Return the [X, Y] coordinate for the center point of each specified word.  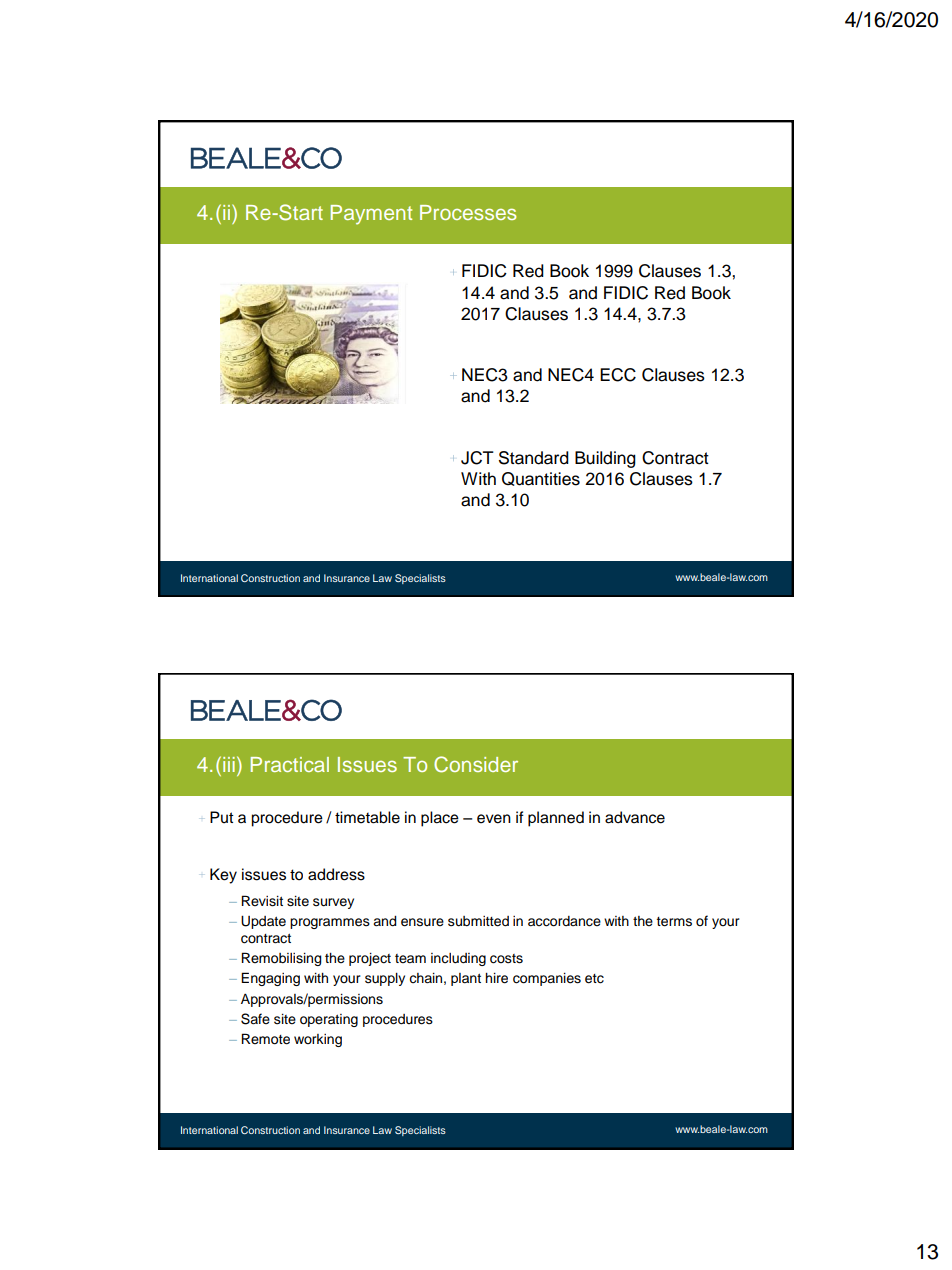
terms [674, 922]
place [440, 819]
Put [222, 817]
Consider [476, 764]
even [494, 819]
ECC [618, 375]
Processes [468, 212]
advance [635, 817]
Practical [290, 764]
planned [556, 819]
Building [605, 459]
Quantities [541, 479]
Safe [255, 1019]
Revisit [262, 901]
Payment [371, 215]
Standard [534, 458]
